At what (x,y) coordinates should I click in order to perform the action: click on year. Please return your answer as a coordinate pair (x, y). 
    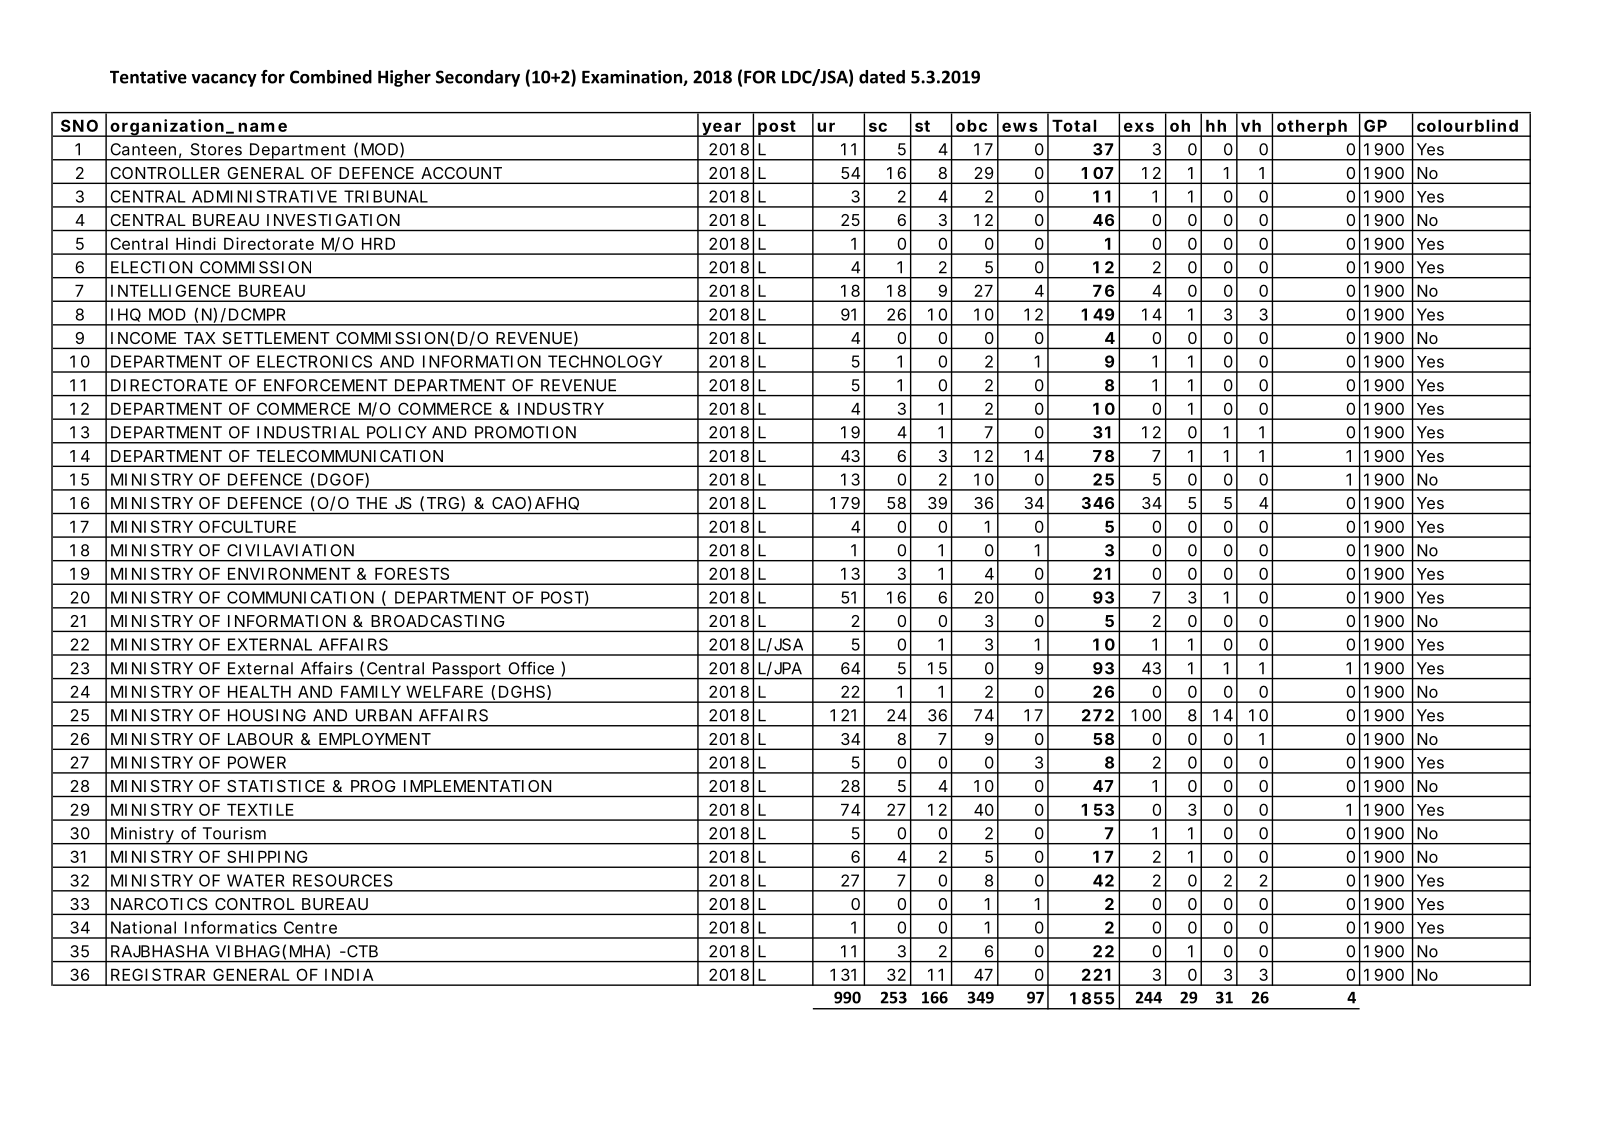
    Looking at the image, I should click on (722, 129).
